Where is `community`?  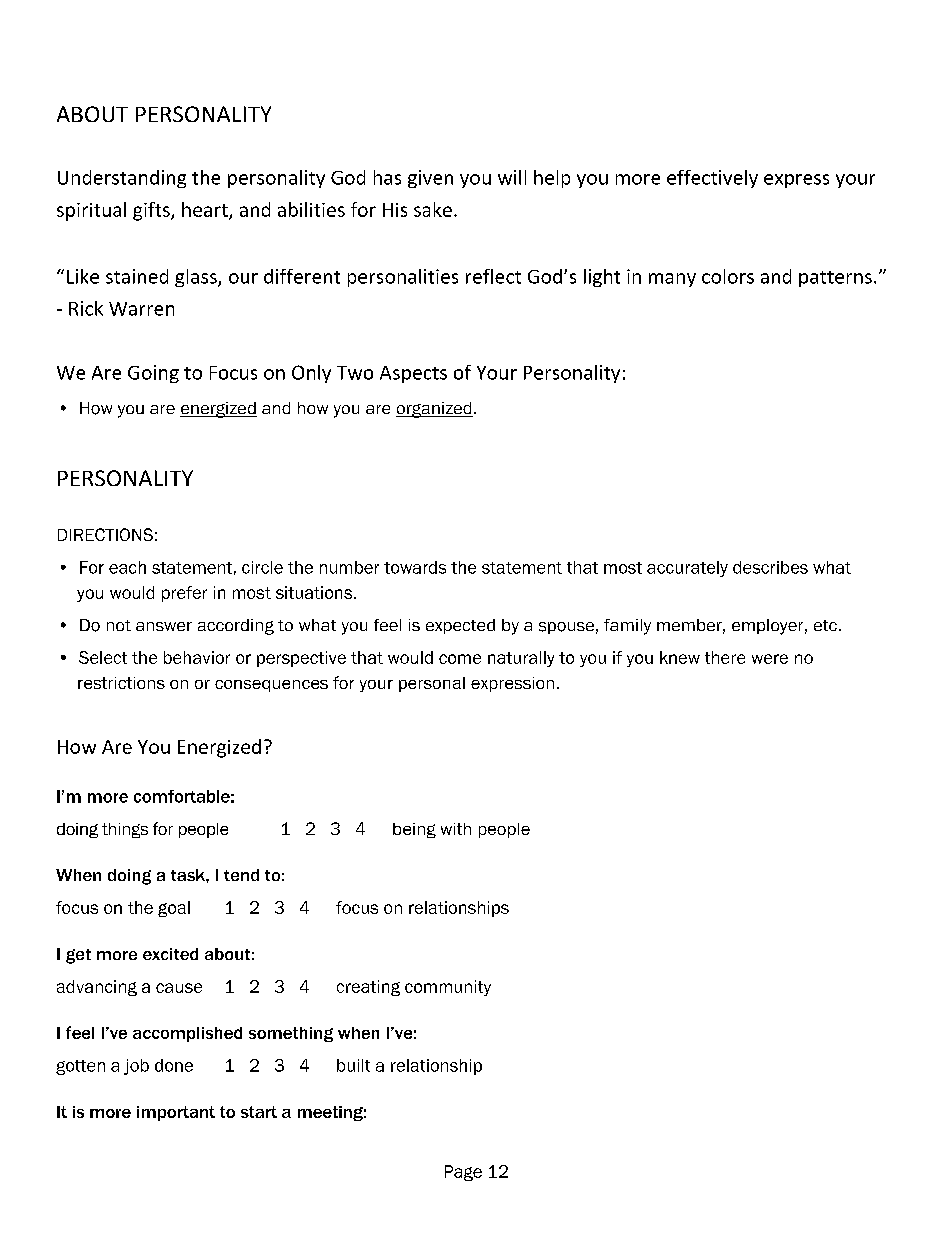
community is located at coordinates (448, 988).
